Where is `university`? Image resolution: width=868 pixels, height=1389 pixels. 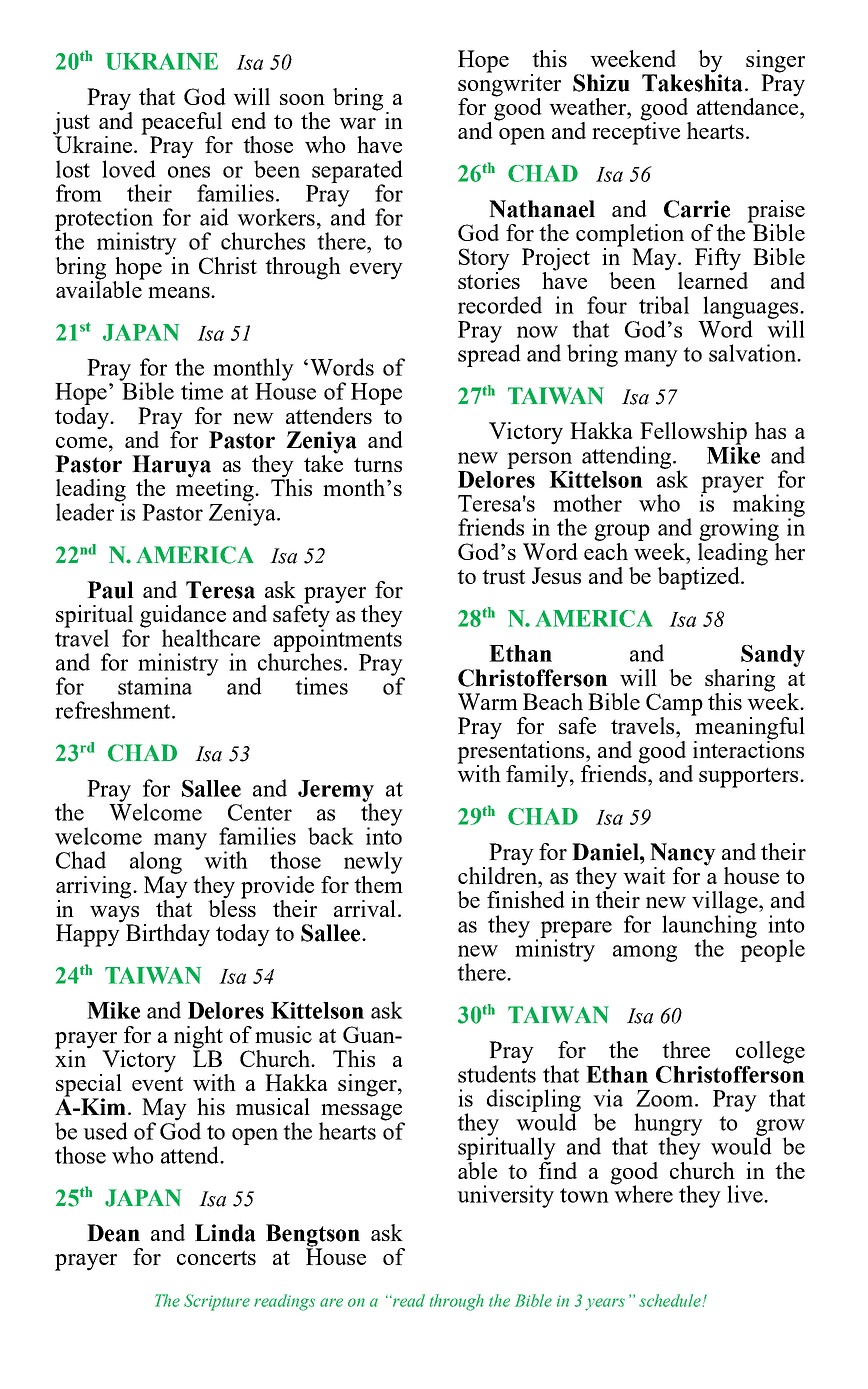 university is located at coordinates (505, 1196).
